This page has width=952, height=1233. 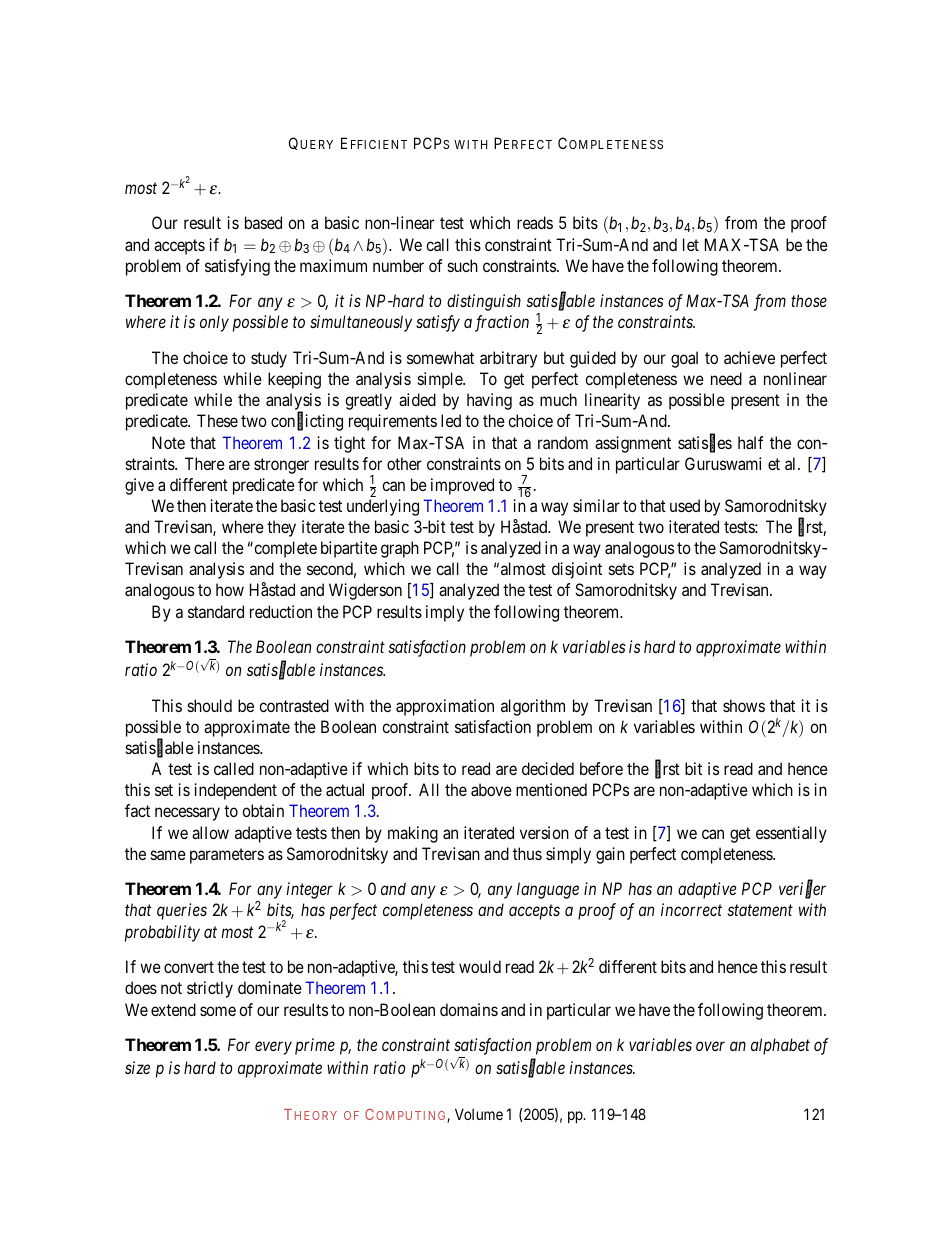 I want to click on sets, so click(x=621, y=569).
